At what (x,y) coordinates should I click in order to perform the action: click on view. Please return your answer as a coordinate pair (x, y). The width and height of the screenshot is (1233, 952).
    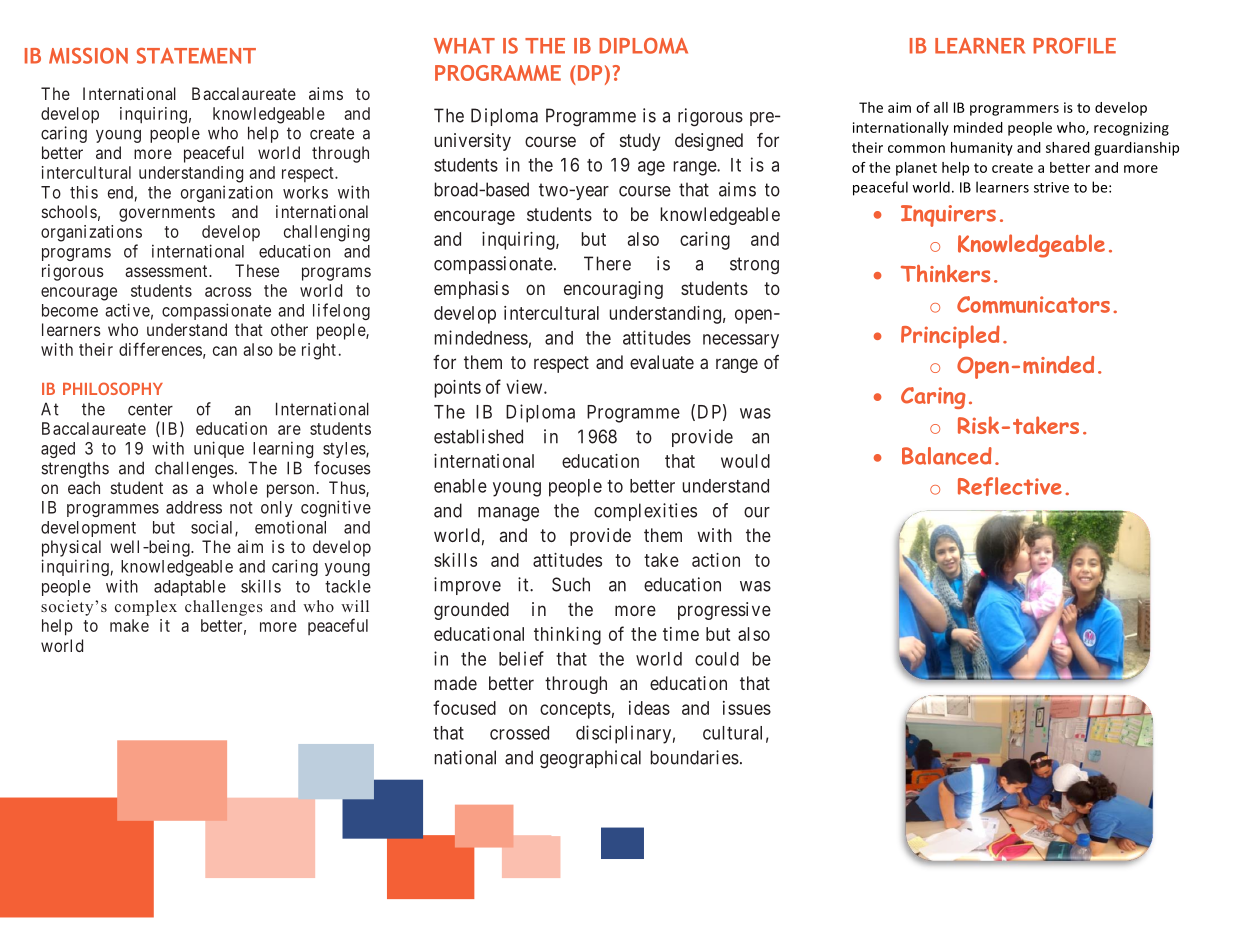
    Looking at the image, I should click on (525, 387).
